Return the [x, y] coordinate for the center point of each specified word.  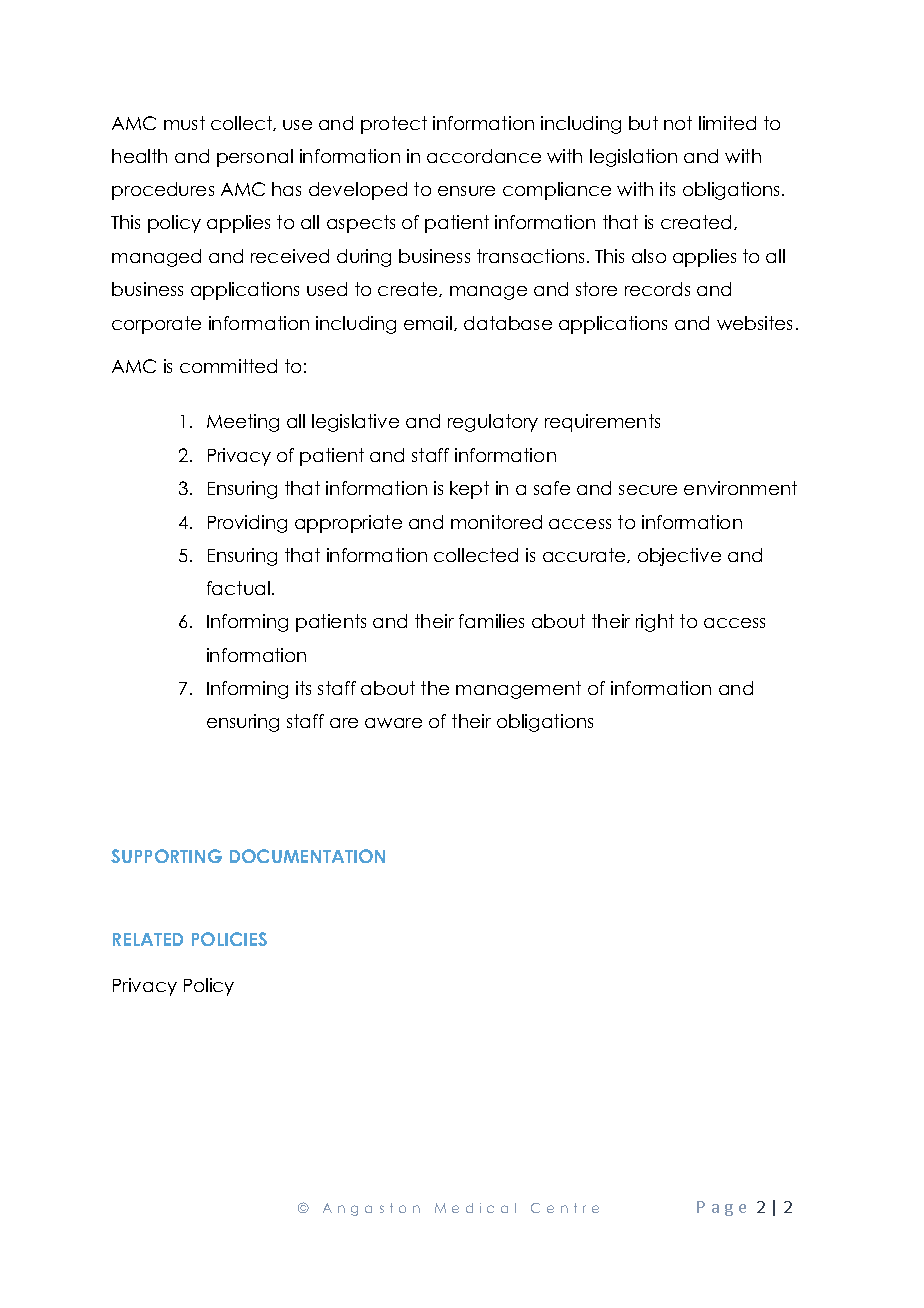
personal [255, 158]
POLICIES [229, 939]
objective [679, 557]
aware [393, 723]
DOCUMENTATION [307, 856]
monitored [496, 522]
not [678, 123]
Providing [247, 524]
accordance [484, 156]
